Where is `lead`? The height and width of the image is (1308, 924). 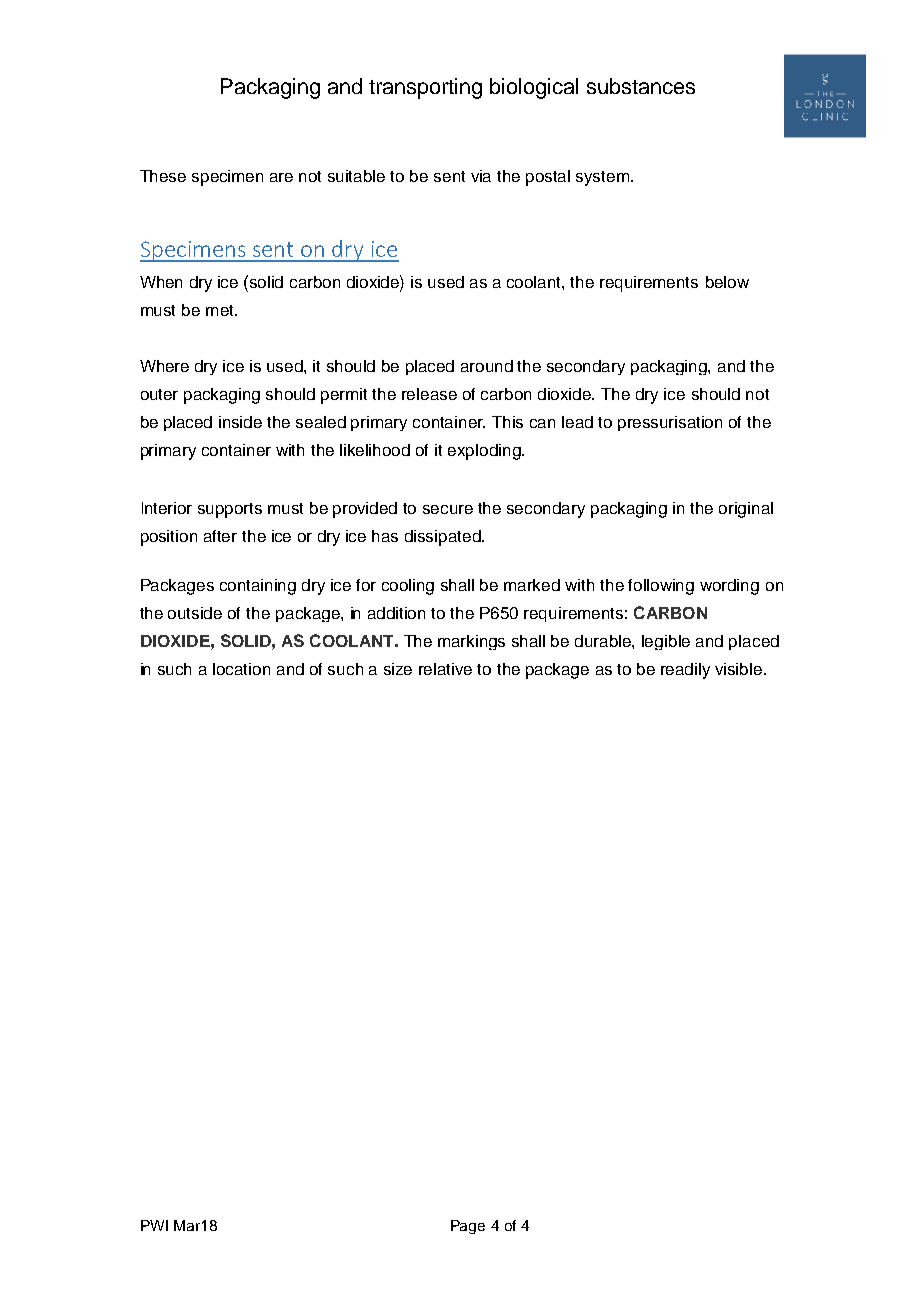
lead is located at coordinates (577, 422).
